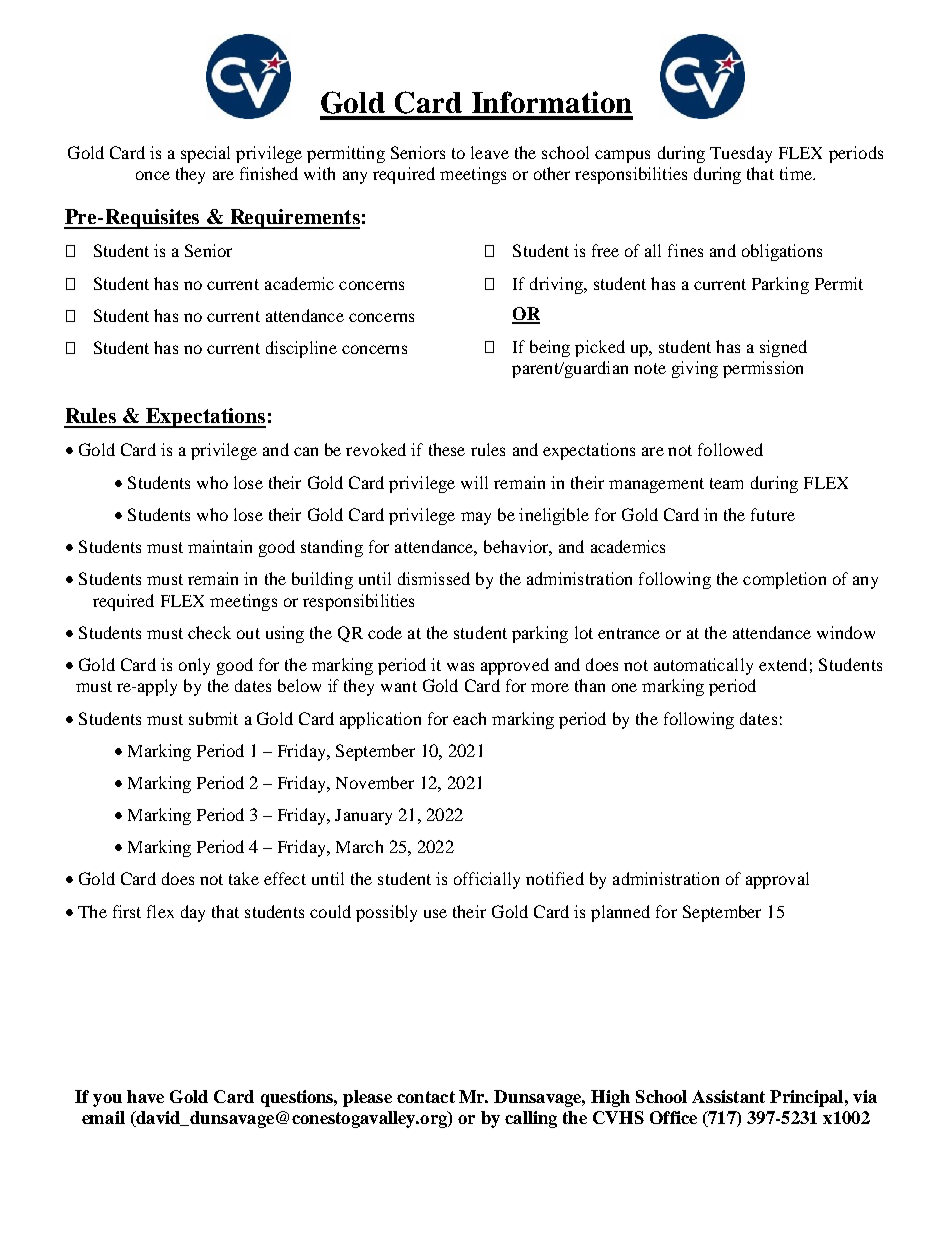  I want to click on have, so click(145, 1096).
